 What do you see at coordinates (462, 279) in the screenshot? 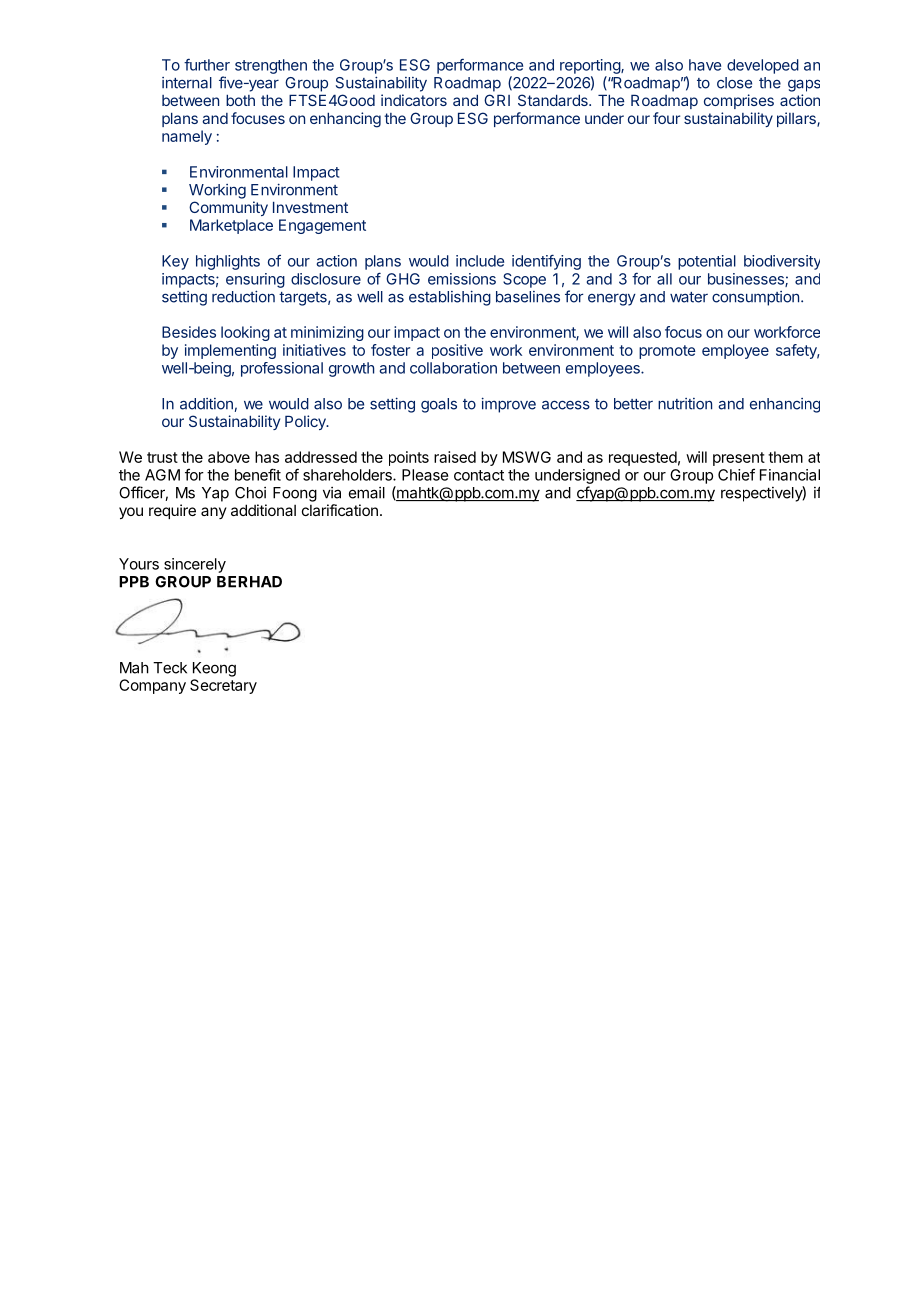
I see `emissions` at bounding box center [462, 279].
